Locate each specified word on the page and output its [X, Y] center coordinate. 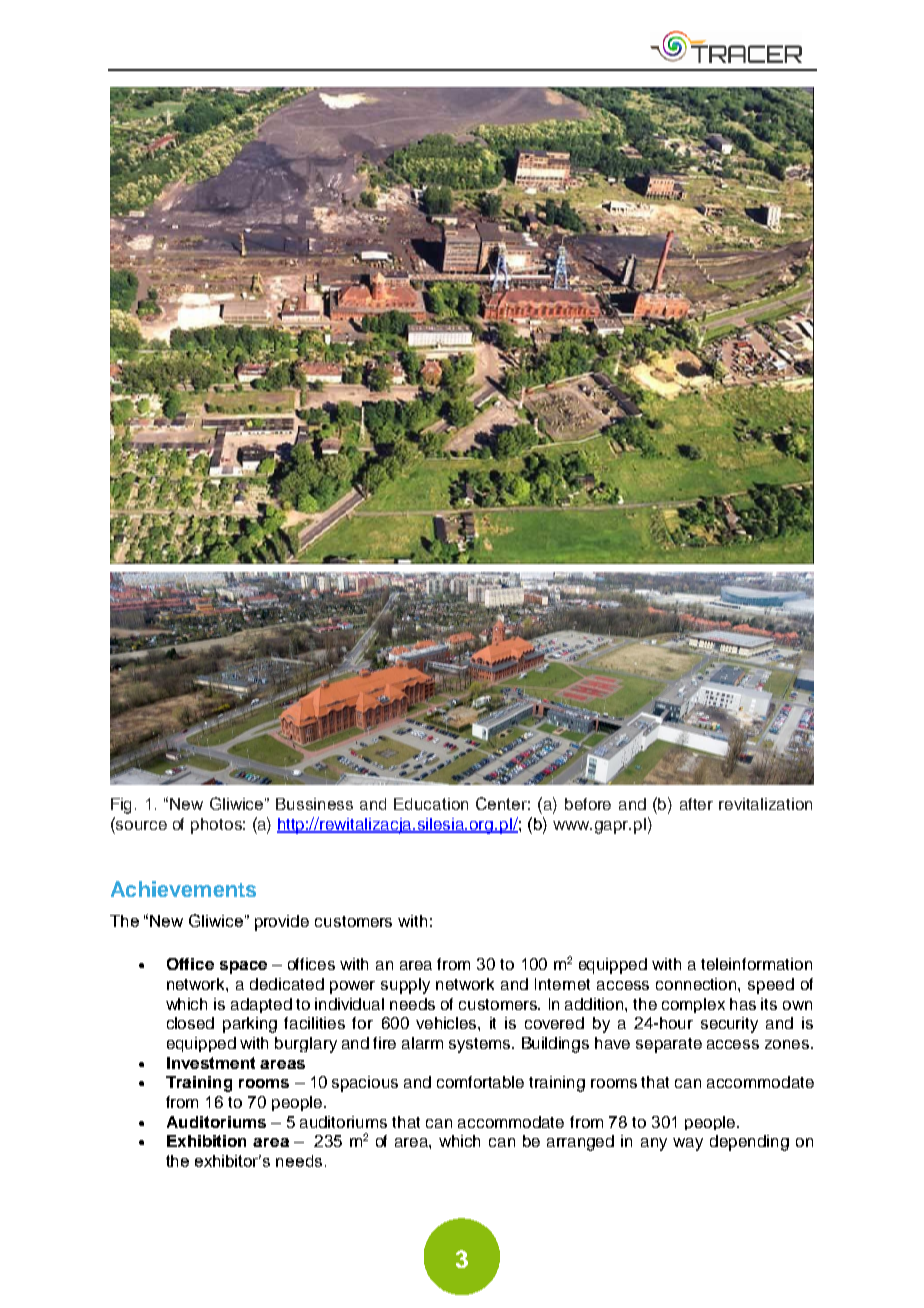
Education [431, 804]
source [140, 824]
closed [190, 1023]
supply [405, 986]
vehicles [447, 1023]
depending [749, 1143]
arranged [580, 1143]
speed [771, 986]
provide [282, 923]
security [729, 1025]
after [696, 804]
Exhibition [206, 1141]
